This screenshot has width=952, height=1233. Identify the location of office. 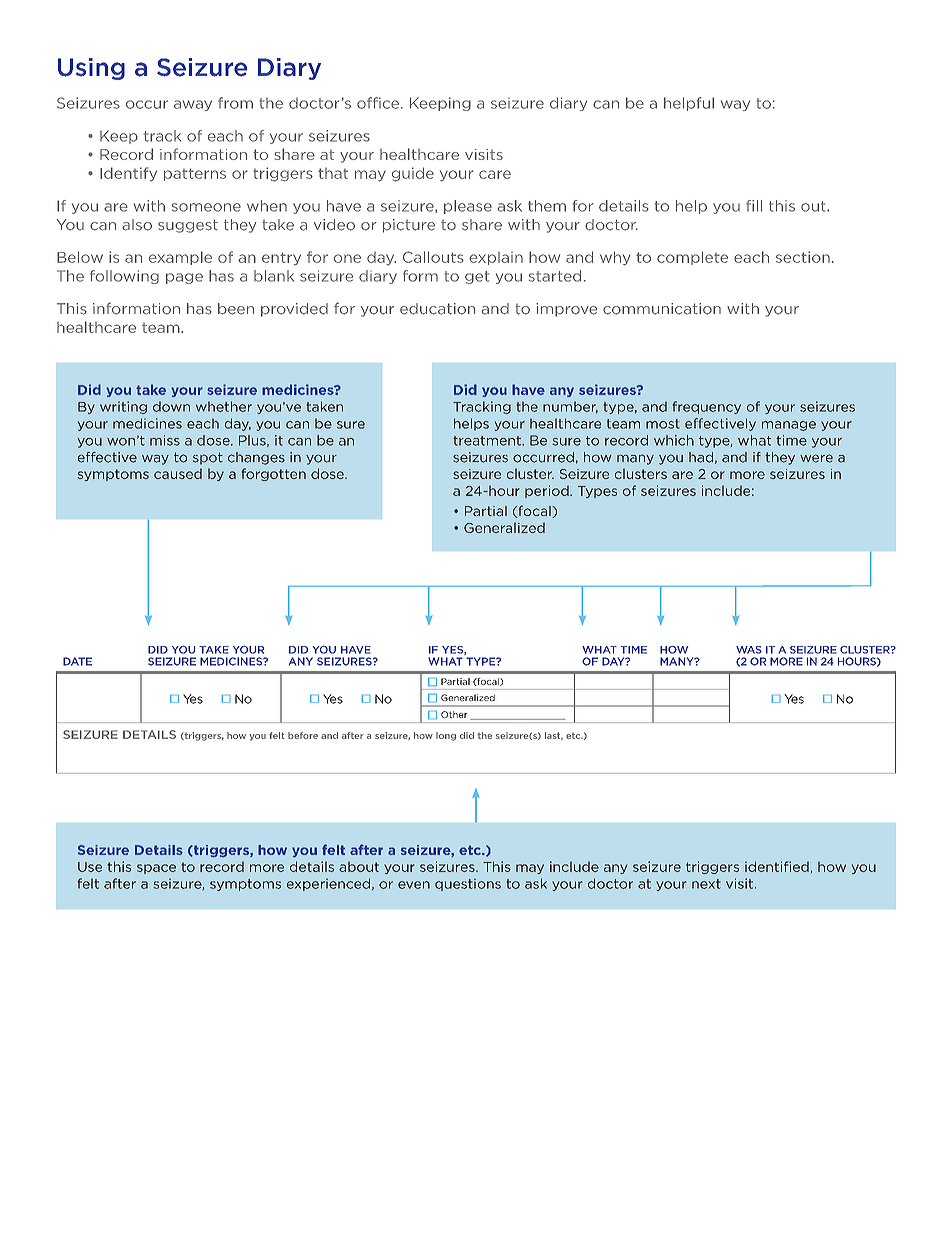
(379, 103).
